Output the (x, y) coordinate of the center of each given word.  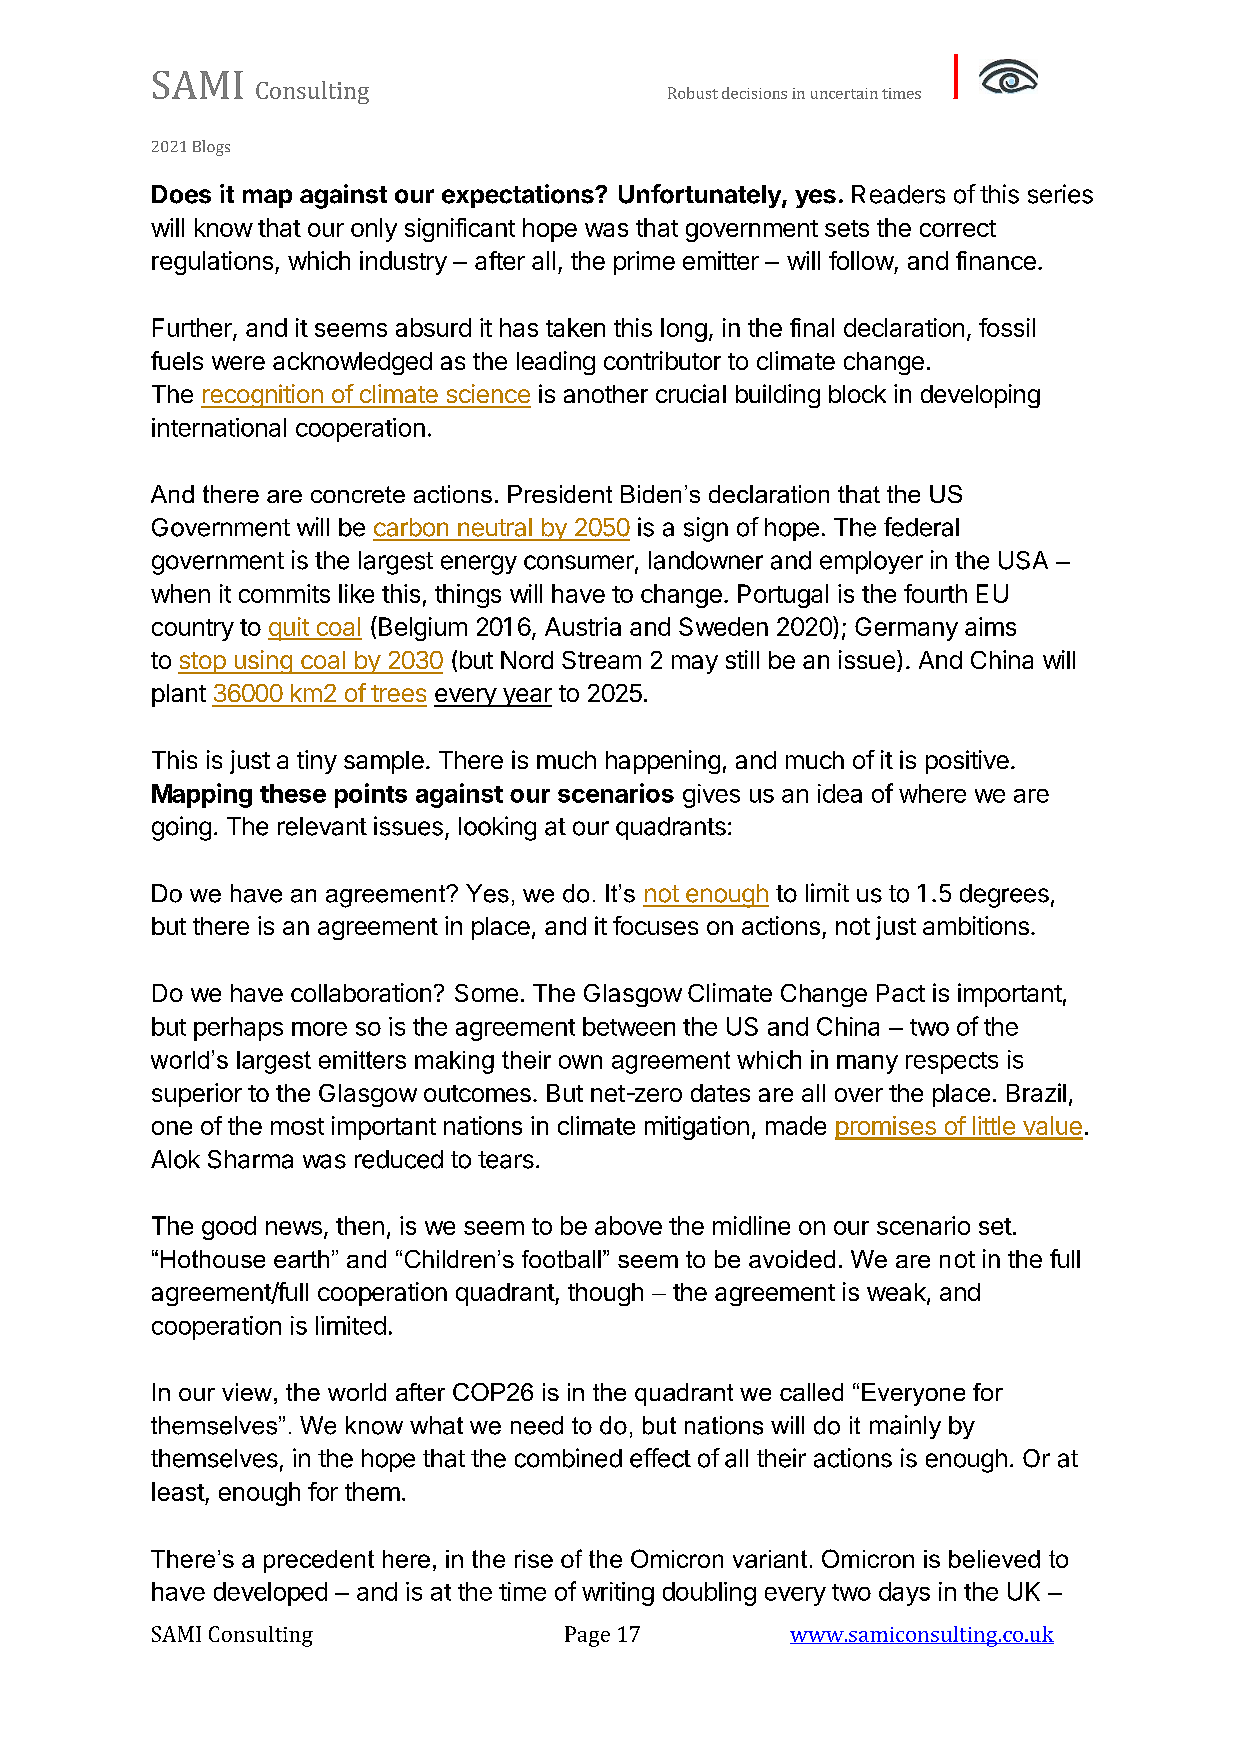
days (904, 1594)
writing (618, 1594)
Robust (693, 93)
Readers (898, 194)
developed (270, 1594)
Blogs (211, 148)
